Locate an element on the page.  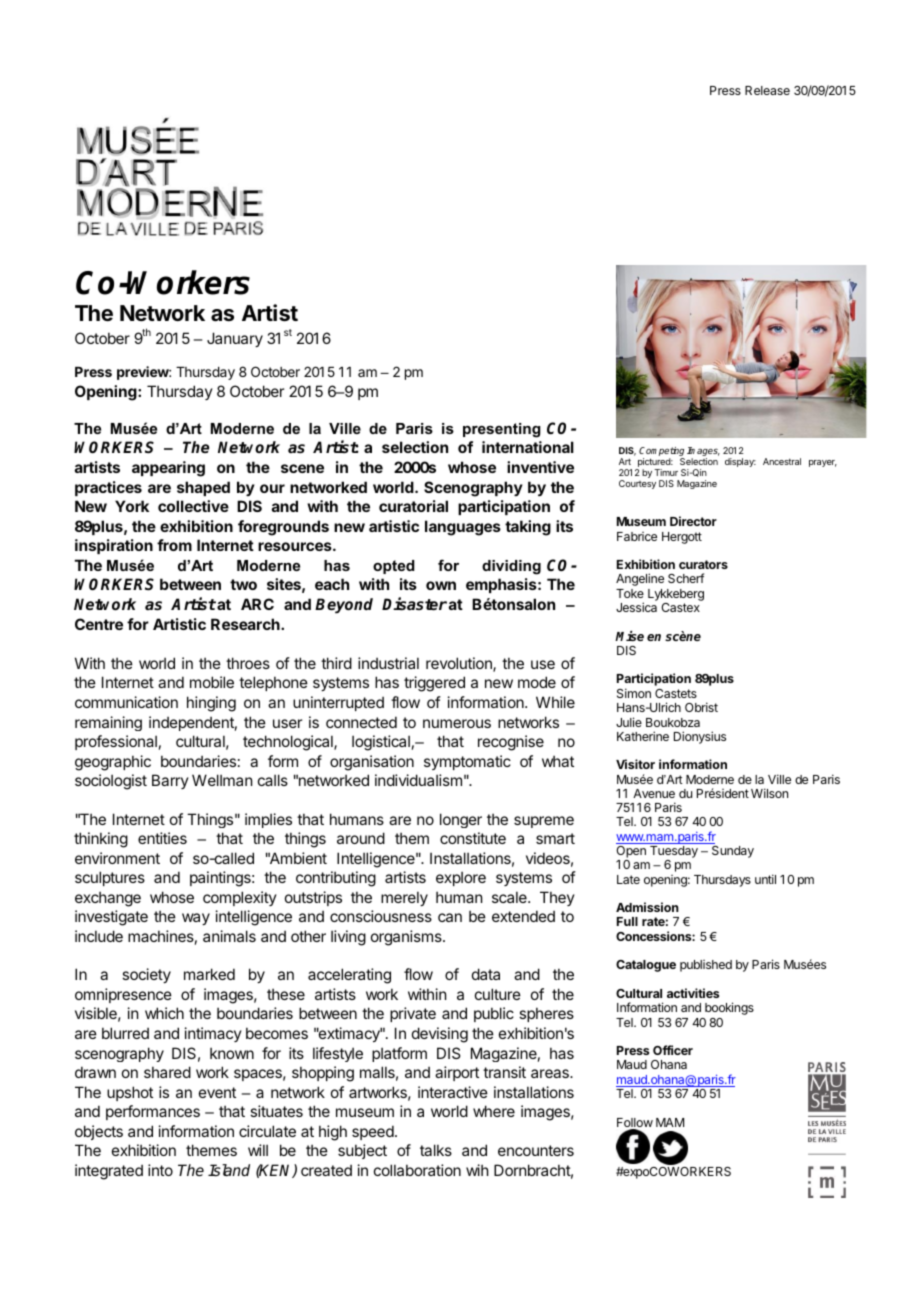
explore is located at coordinates (461, 878).
